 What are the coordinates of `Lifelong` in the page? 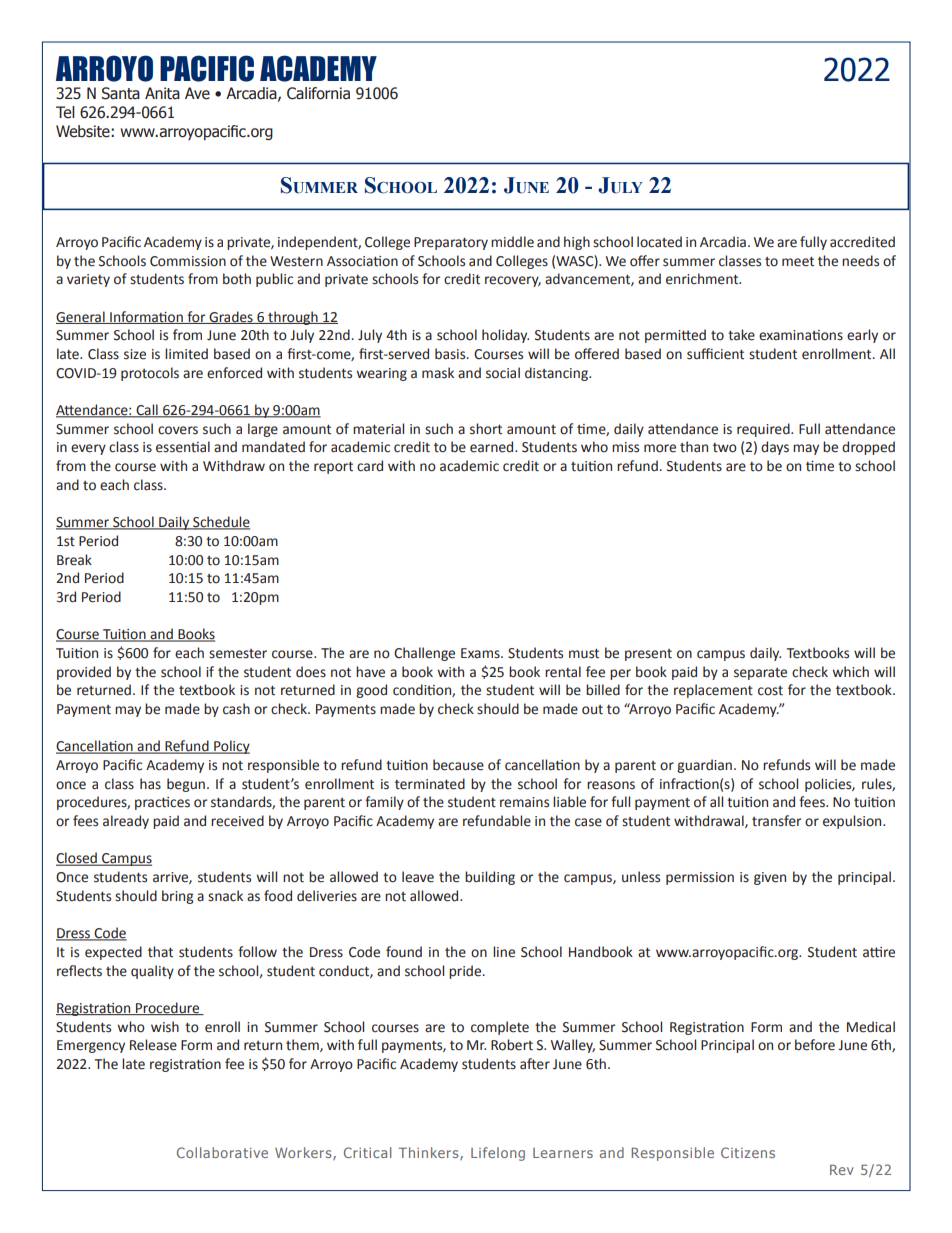 It's located at (498, 1154).
